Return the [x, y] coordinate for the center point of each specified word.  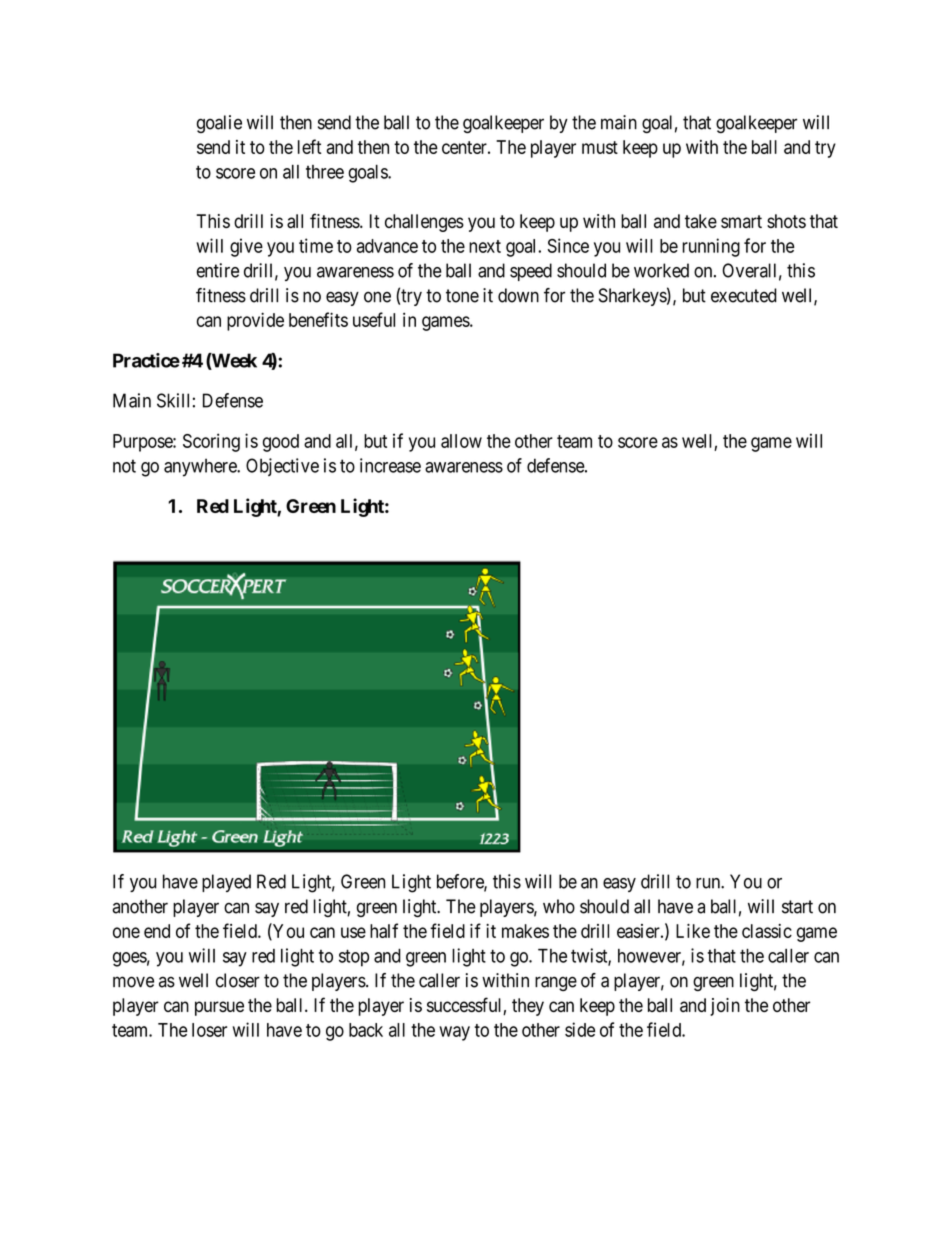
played [226, 883]
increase [390, 465]
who [559, 906]
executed [744, 295]
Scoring [211, 442]
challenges [424, 223]
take [701, 221]
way [454, 1033]
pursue [219, 1008]
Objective [282, 467]
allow [461, 441]
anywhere [201, 467]
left [309, 146]
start [797, 907]
